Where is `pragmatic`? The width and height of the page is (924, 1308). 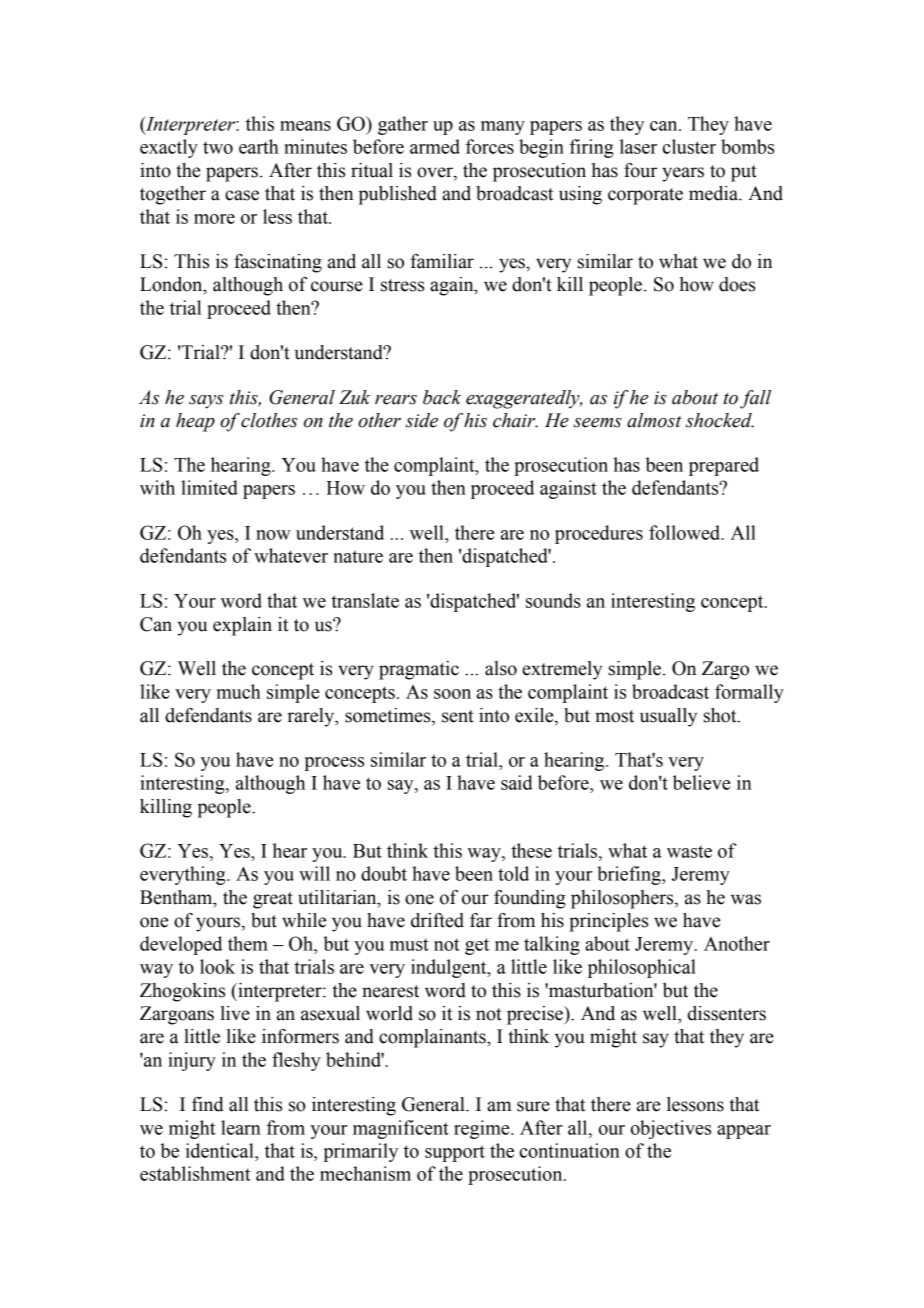 pragmatic is located at coordinates (419, 670).
